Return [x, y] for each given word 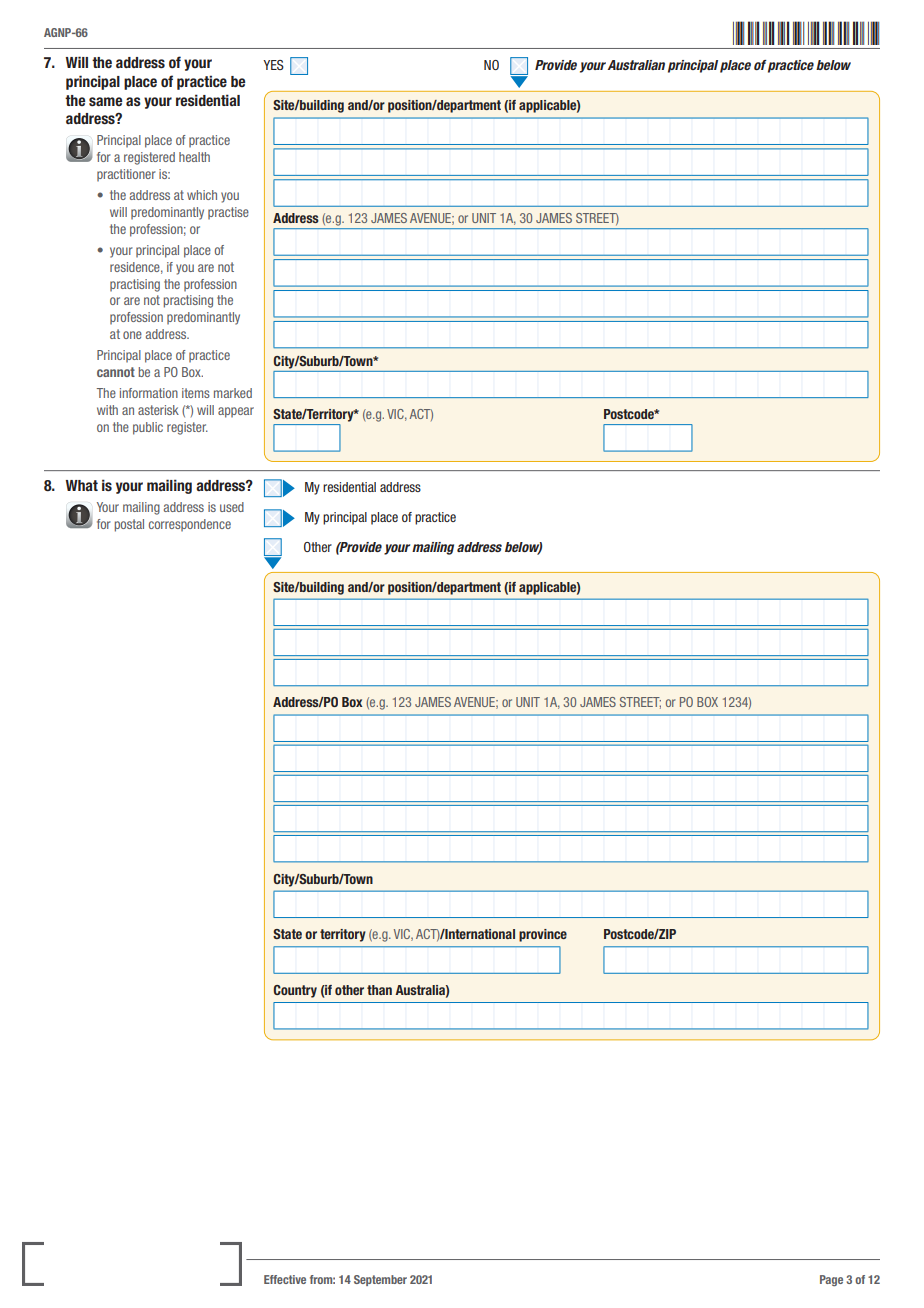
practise [228, 213]
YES [273, 65]
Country [295, 991]
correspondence [190, 525]
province [543, 935]
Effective [285, 1279]
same [105, 101]
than [379, 990]
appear [236, 412]
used [232, 507]
